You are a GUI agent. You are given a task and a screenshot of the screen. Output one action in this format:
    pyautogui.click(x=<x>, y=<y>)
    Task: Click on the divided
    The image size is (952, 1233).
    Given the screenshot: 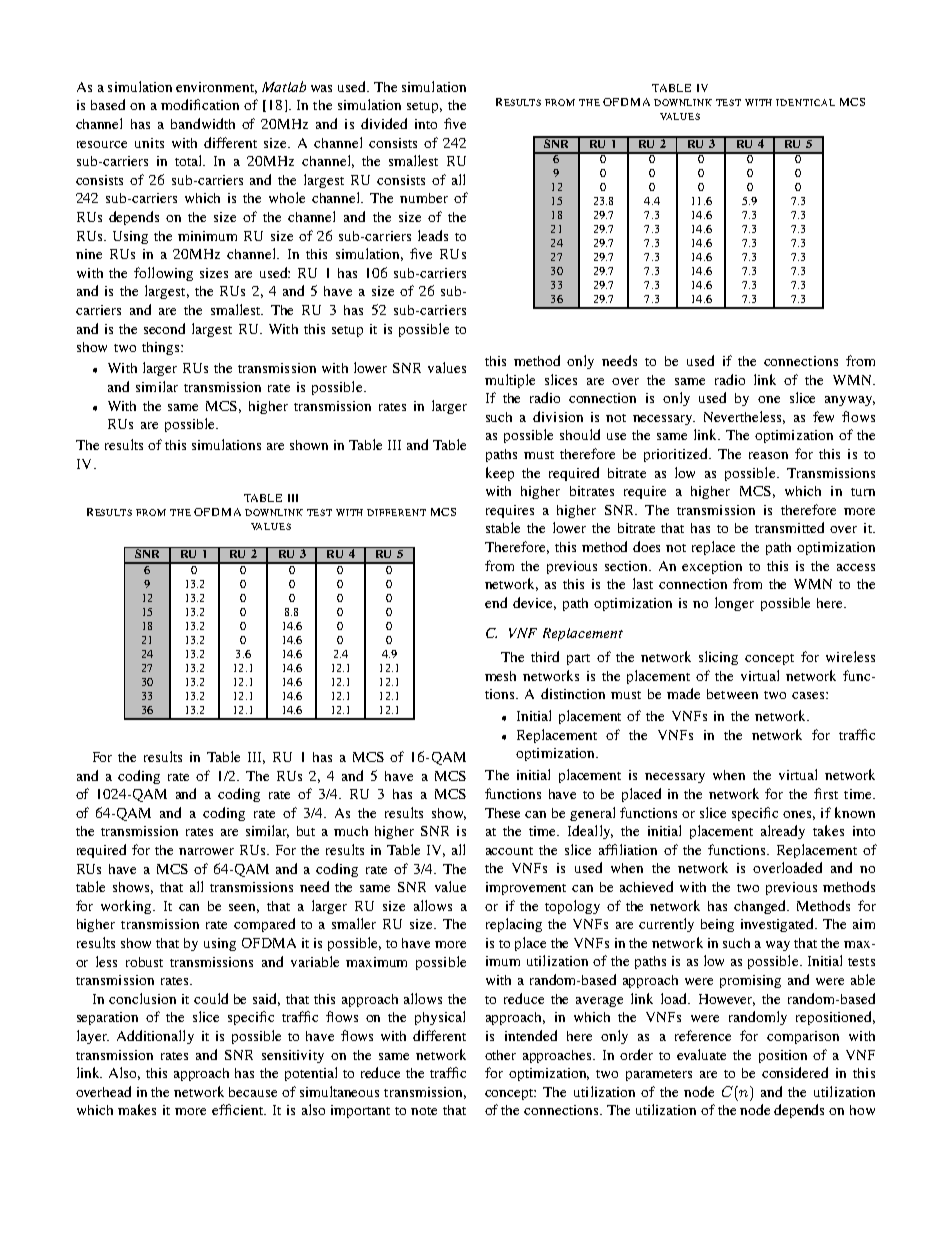 What is the action you would take?
    pyautogui.click(x=384, y=123)
